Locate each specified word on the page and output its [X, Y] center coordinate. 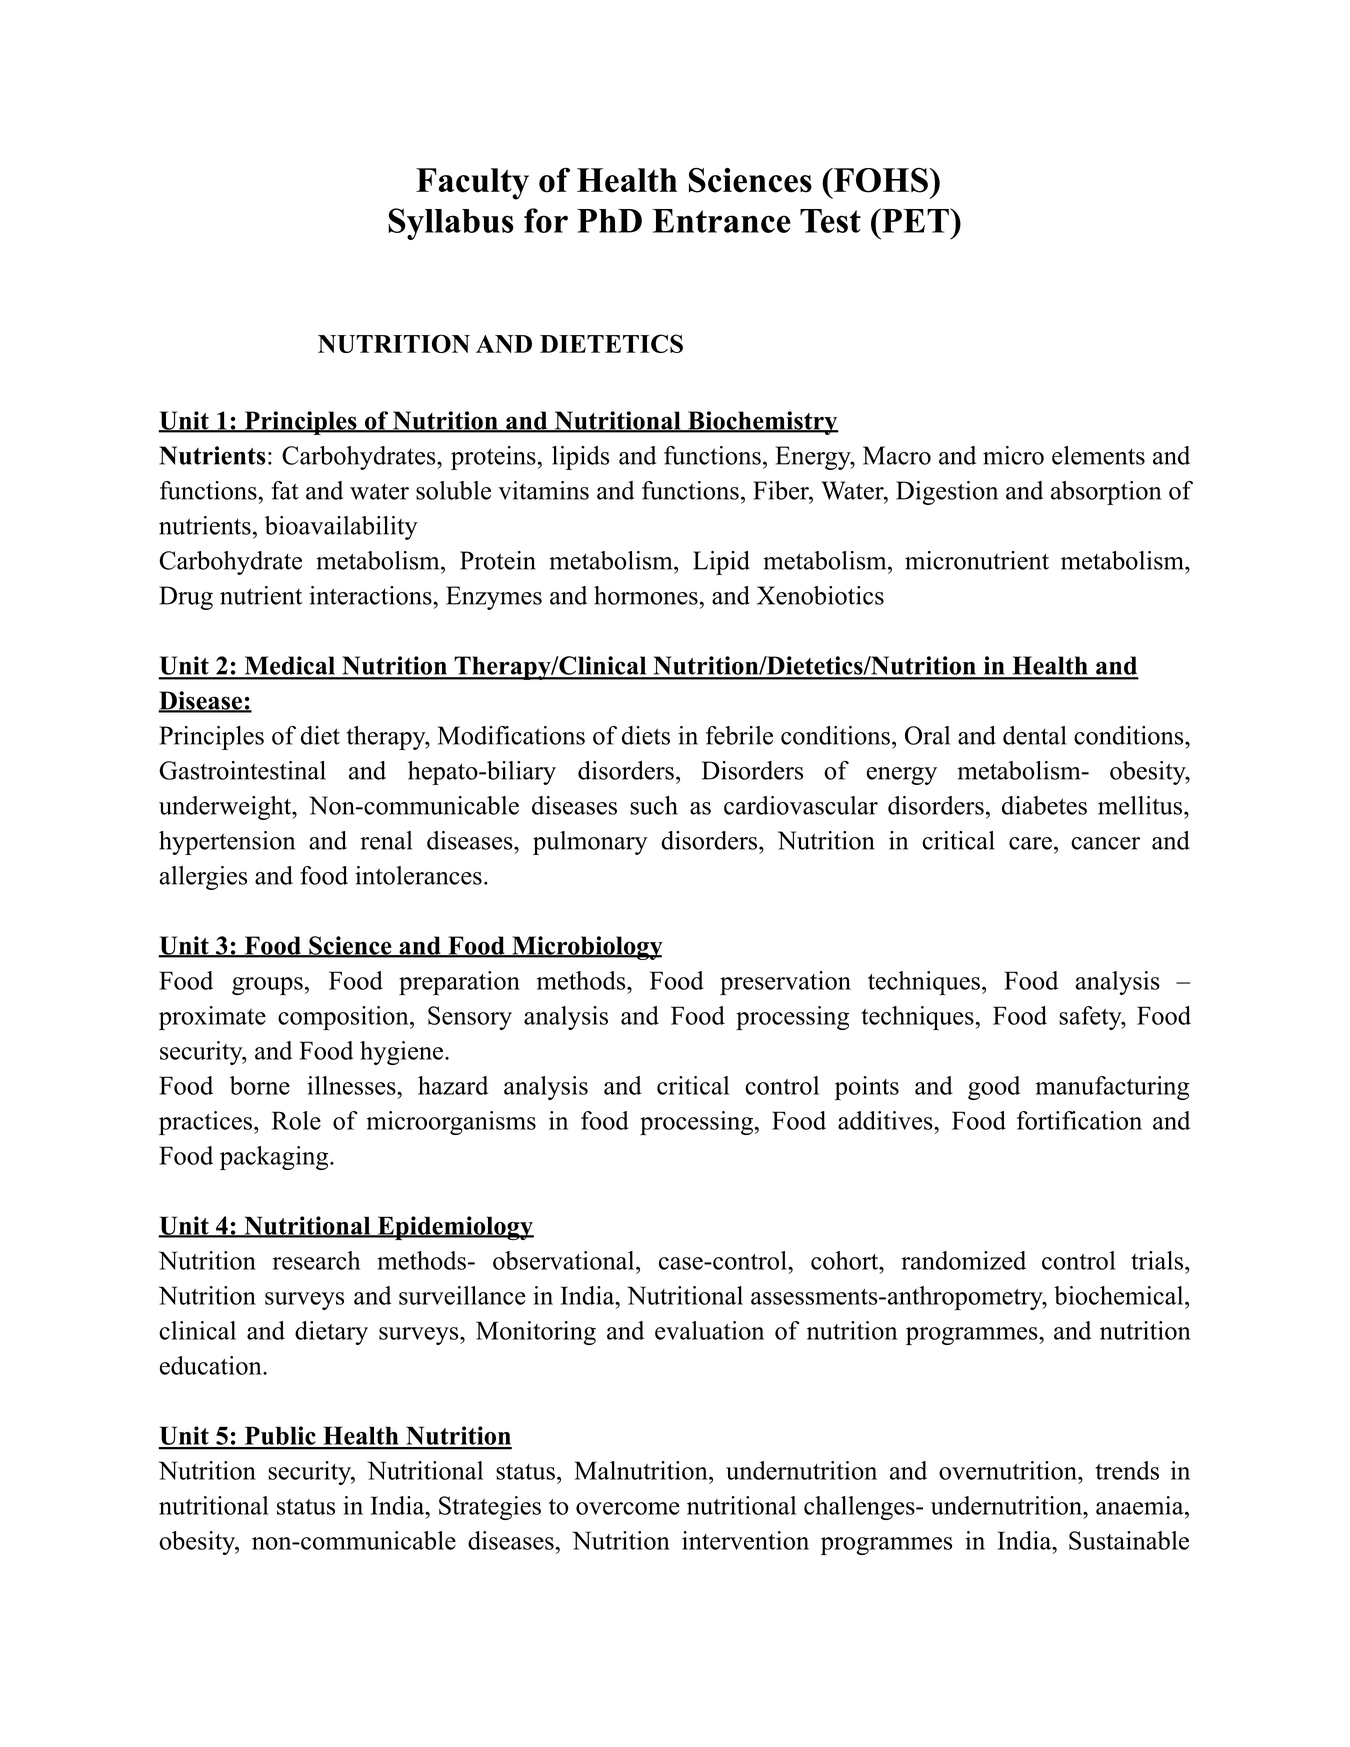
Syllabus [451, 224]
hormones [646, 595]
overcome [628, 1508]
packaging [275, 1158]
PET [915, 220]
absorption [1106, 493]
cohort [846, 1260]
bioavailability [341, 528]
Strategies [490, 1508]
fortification [1079, 1120]
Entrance [722, 221]
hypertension [227, 843]
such [654, 805]
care [1030, 843]
